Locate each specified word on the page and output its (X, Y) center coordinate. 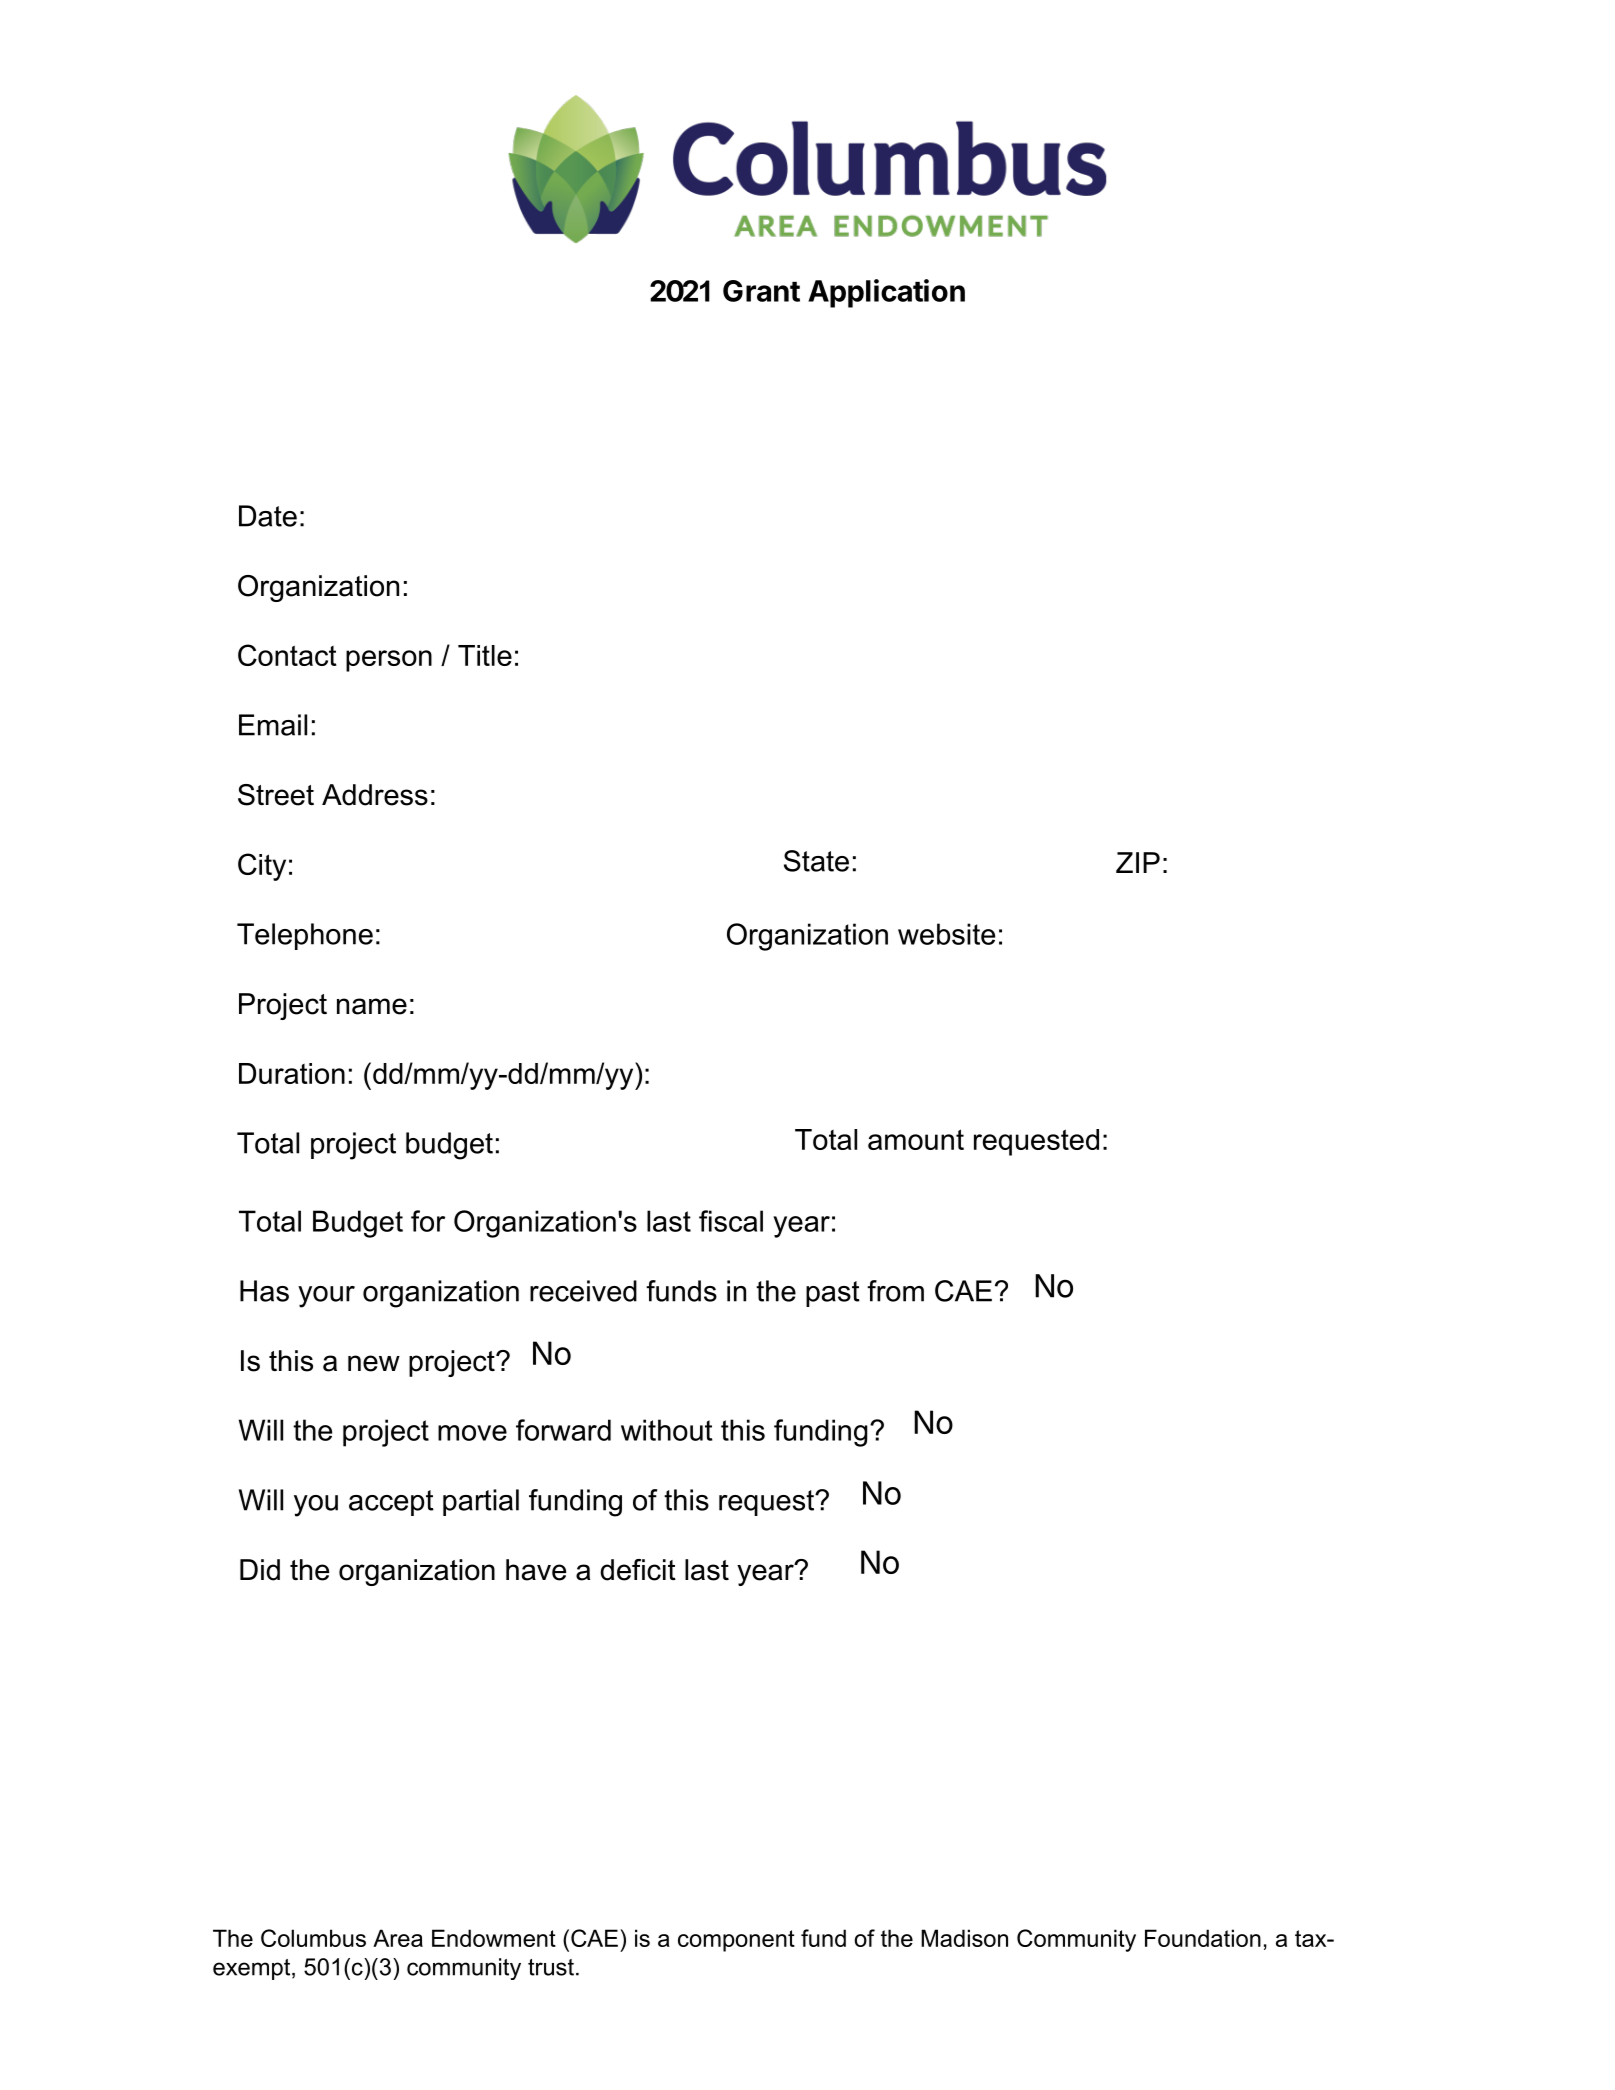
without (667, 1430)
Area (398, 1938)
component (736, 1941)
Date (268, 516)
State (816, 861)
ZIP (1138, 862)
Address (375, 795)
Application (886, 293)
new (374, 1363)
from (895, 1291)
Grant (761, 291)
